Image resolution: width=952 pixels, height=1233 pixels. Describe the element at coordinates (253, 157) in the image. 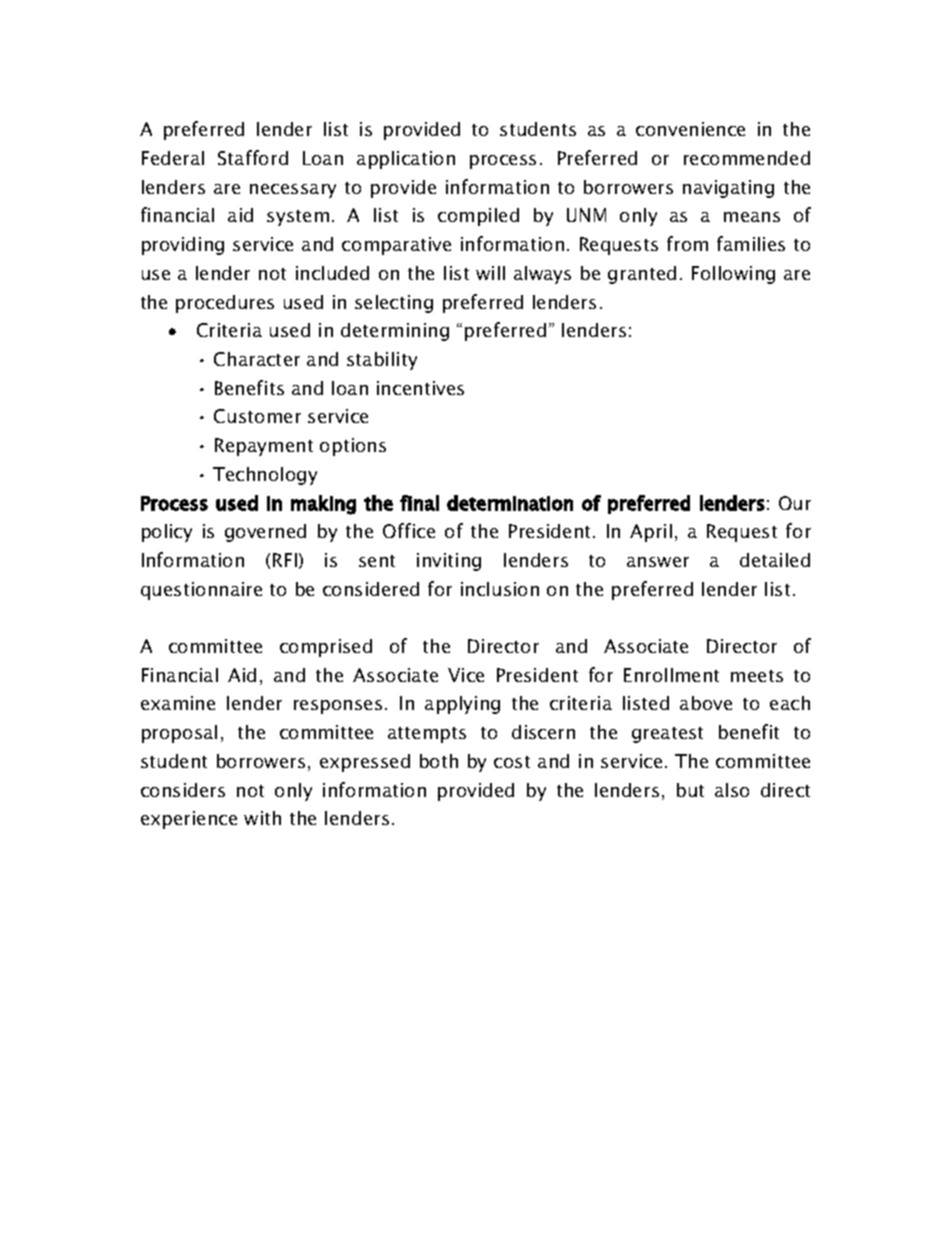

I see `Stafford` at that location.
